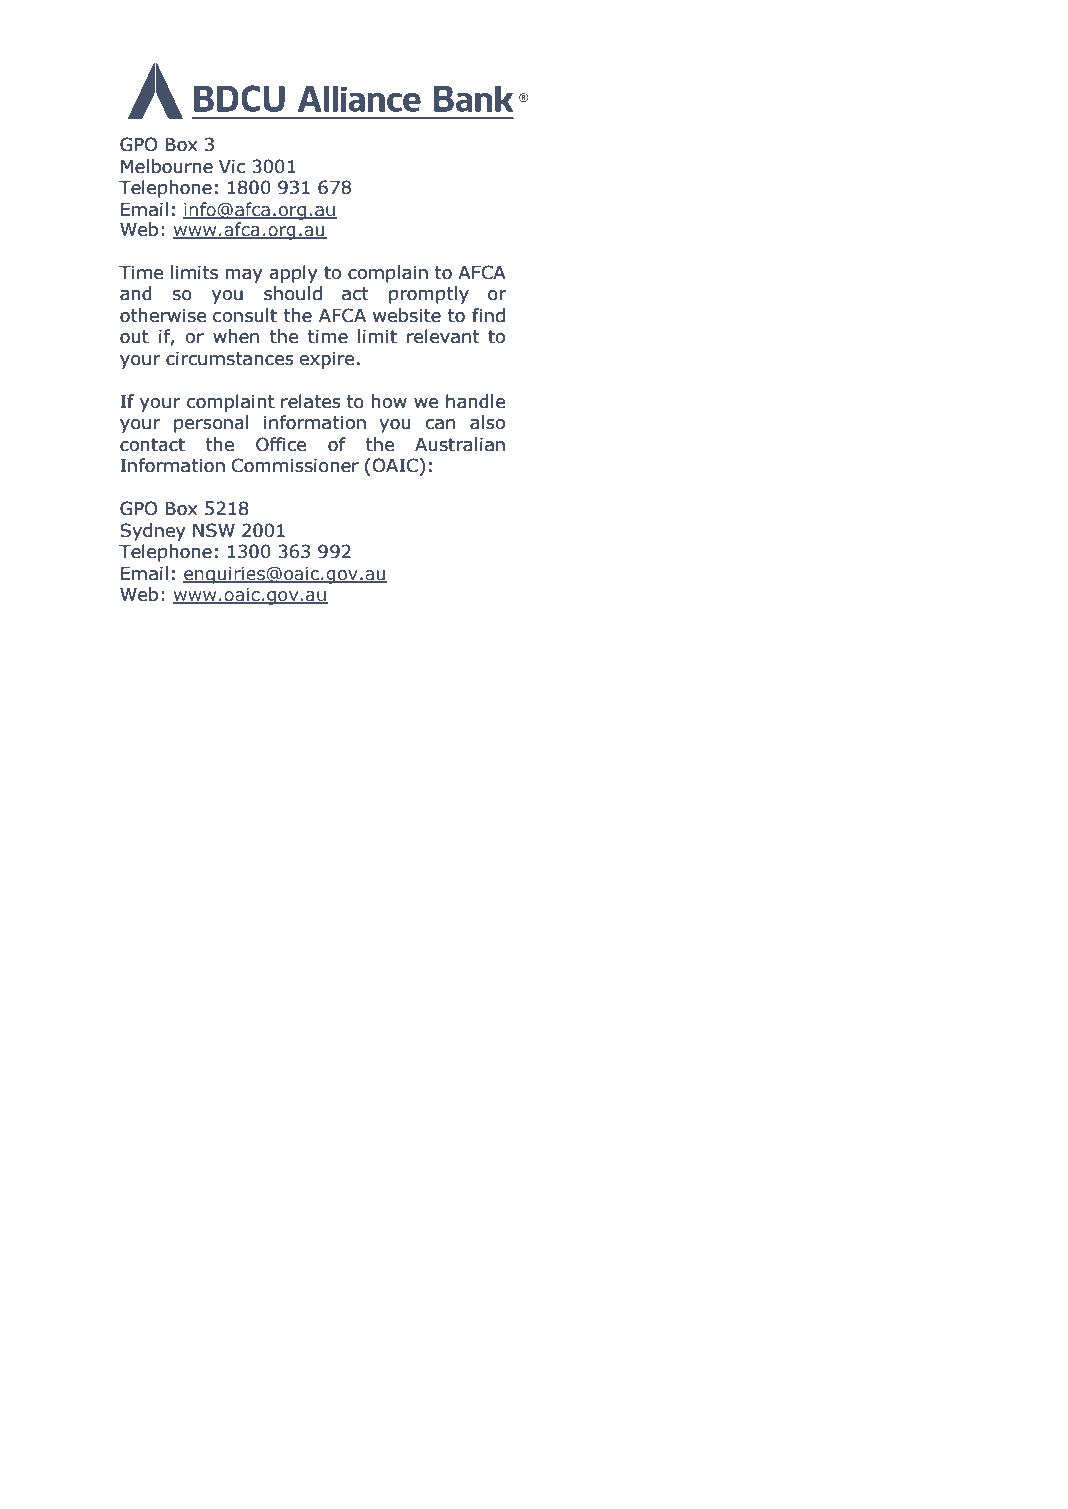 This document has width=1068, height=1509. What do you see at coordinates (167, 166) in the document?
I see `Melbourne` at bounding box center [167, 166].
